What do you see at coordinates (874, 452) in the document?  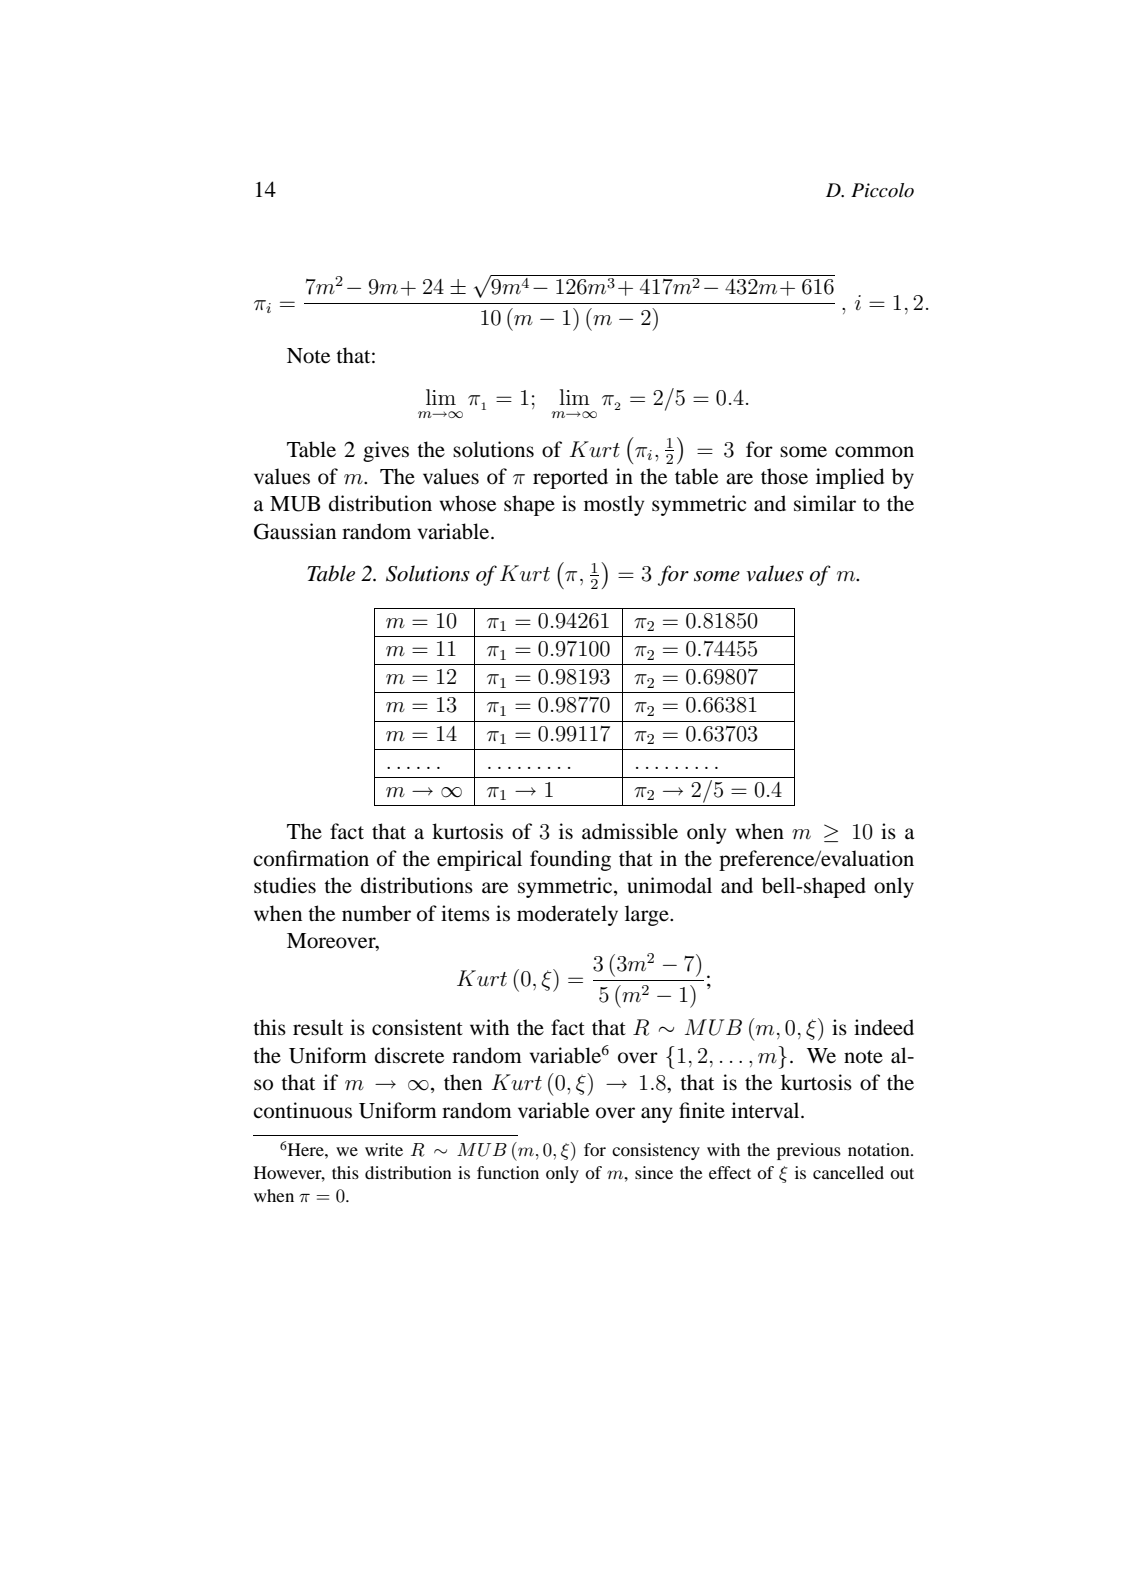 I see `common` at bounding box center [874, 452].
